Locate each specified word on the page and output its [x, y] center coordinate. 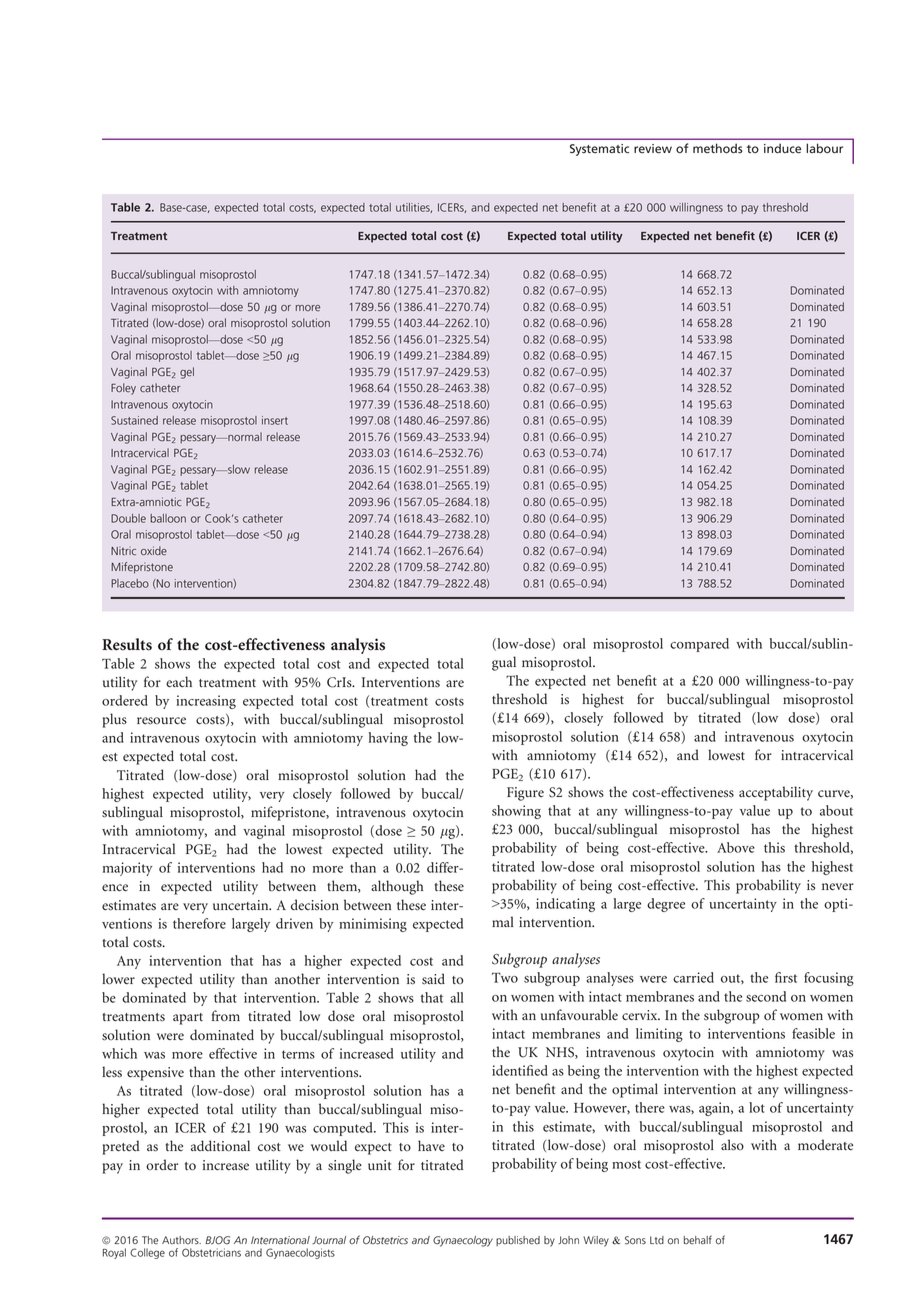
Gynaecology [463, 1241]
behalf [698, 1240]
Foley [123, 389]
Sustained [134, 420]
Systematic [599, 150]
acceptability [776, 793]
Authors [181, 1240]
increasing [206, 702]
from [226, 1015]
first [786, 977]
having [388, 739]
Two [505, 977]
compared [699, 645]
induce [782, 148]
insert [275, 420]
